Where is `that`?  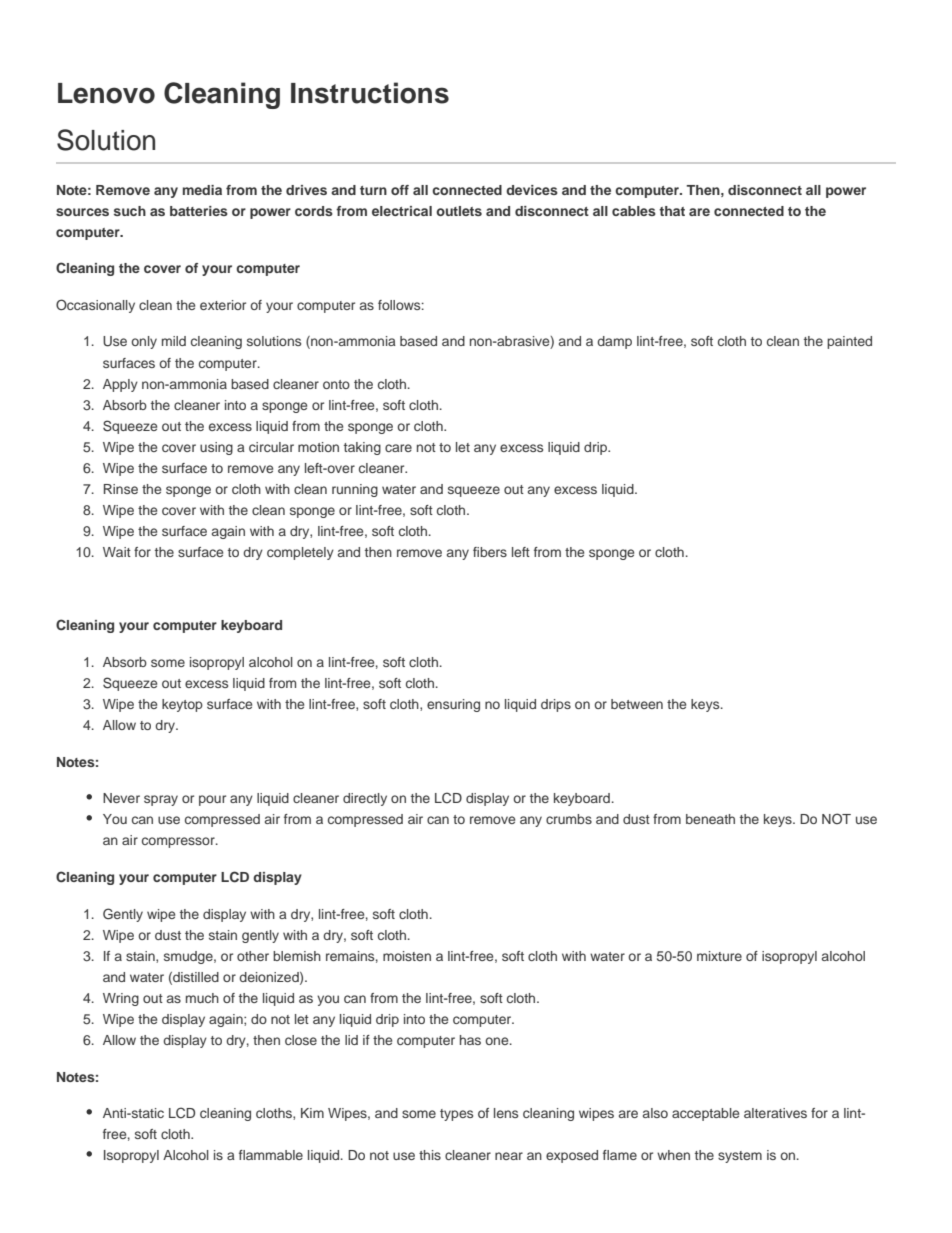
that is located at coordinates (672, 211).
